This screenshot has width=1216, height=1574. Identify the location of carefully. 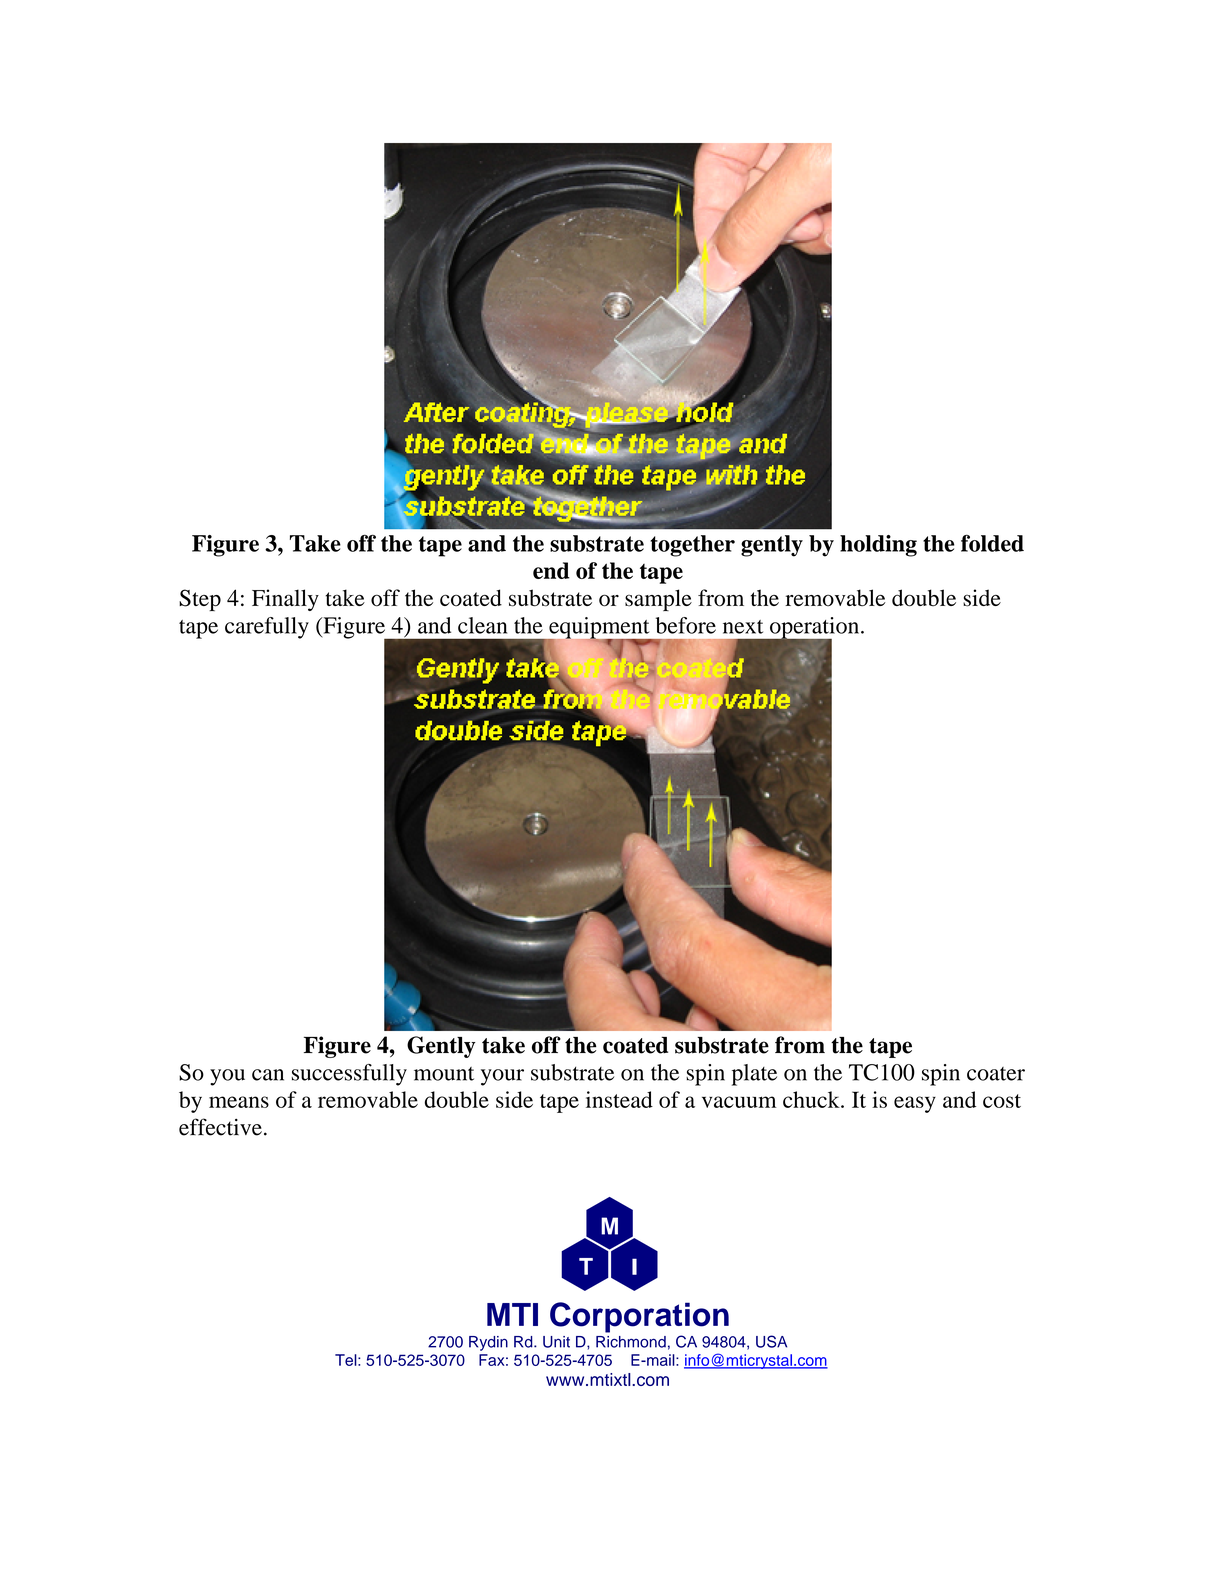
(267, 628).
